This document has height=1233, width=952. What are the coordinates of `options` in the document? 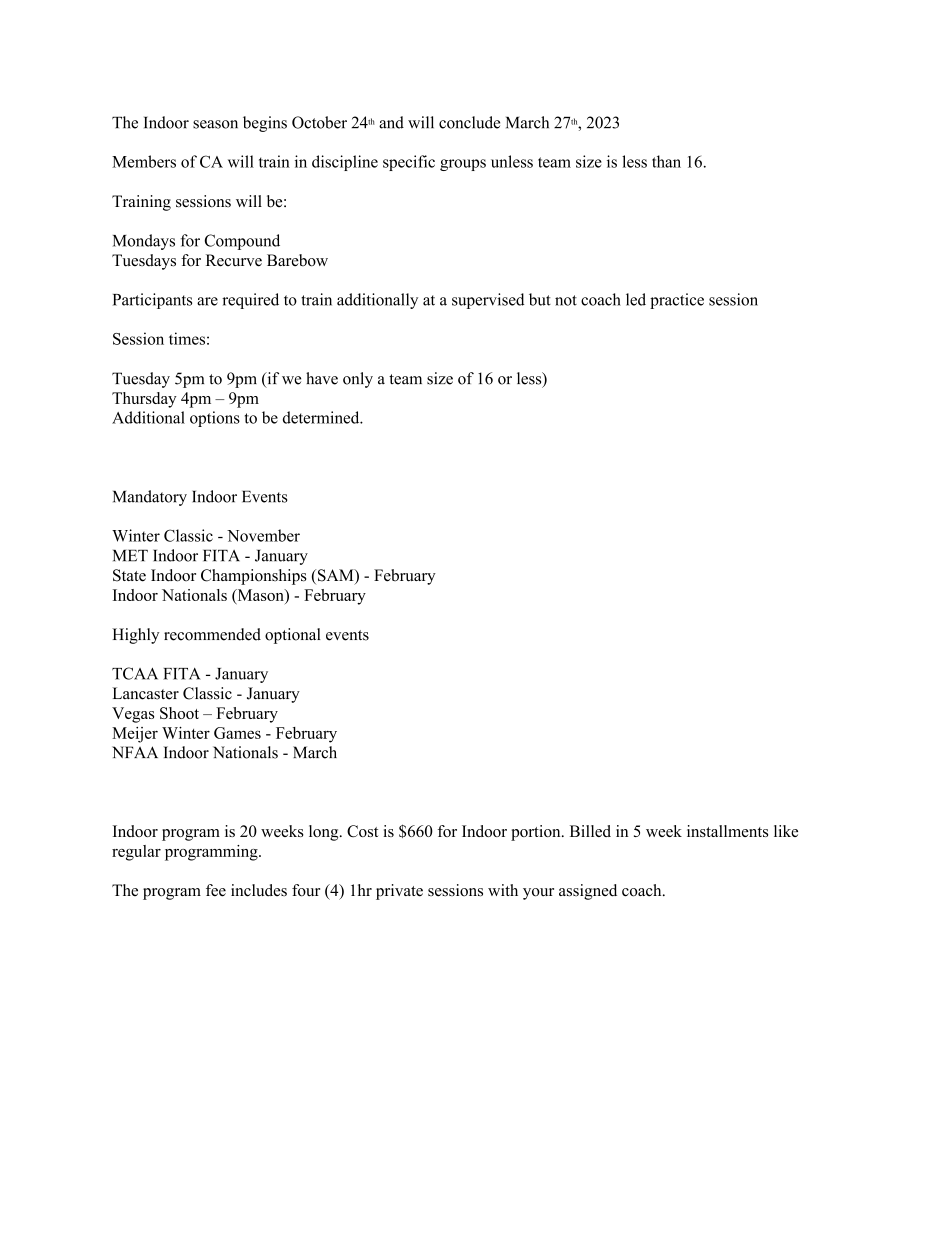 It's located at (215, 419).
